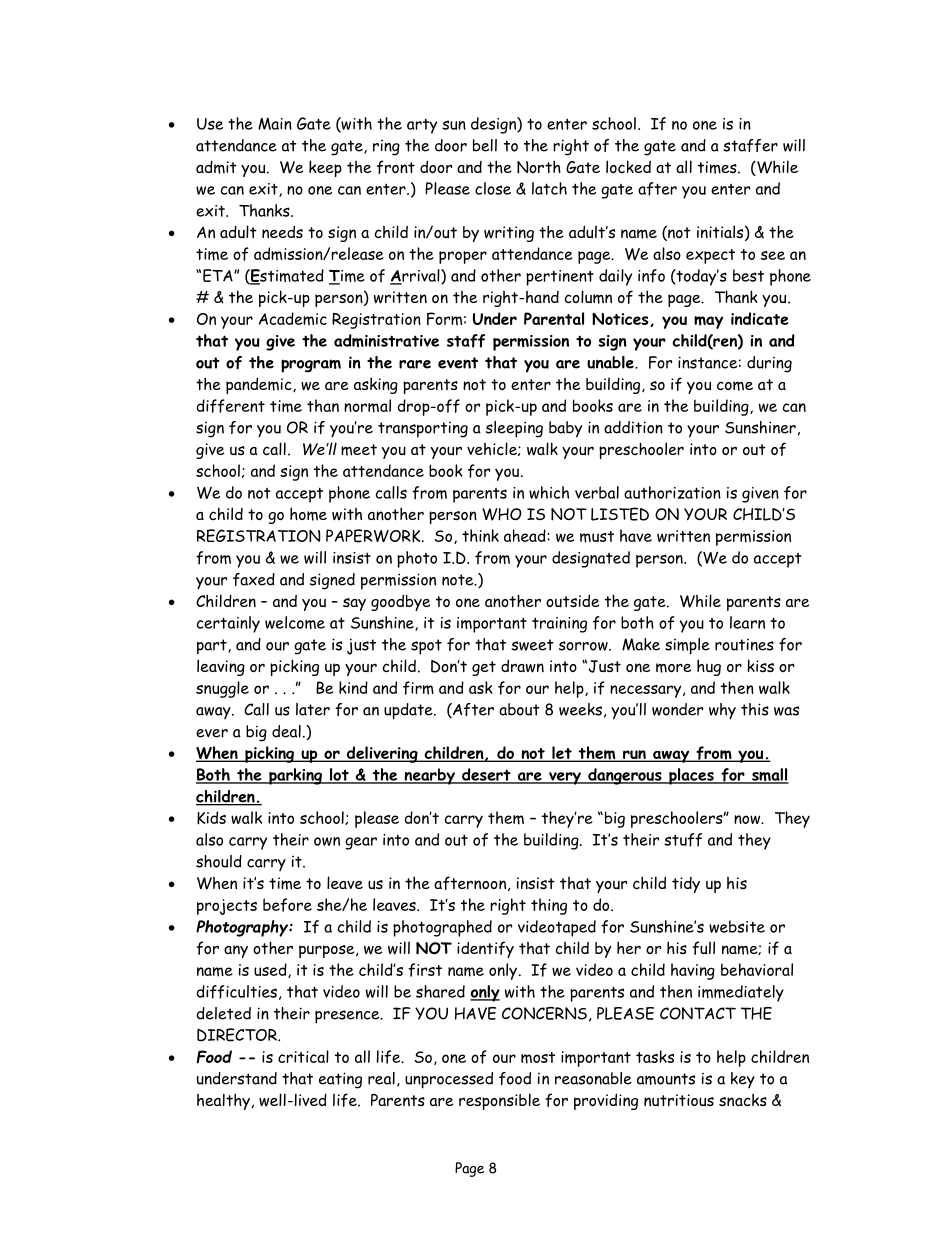 This screenshot has height=1233, width=952. I want to click on responsible, so click(499, 1101).
